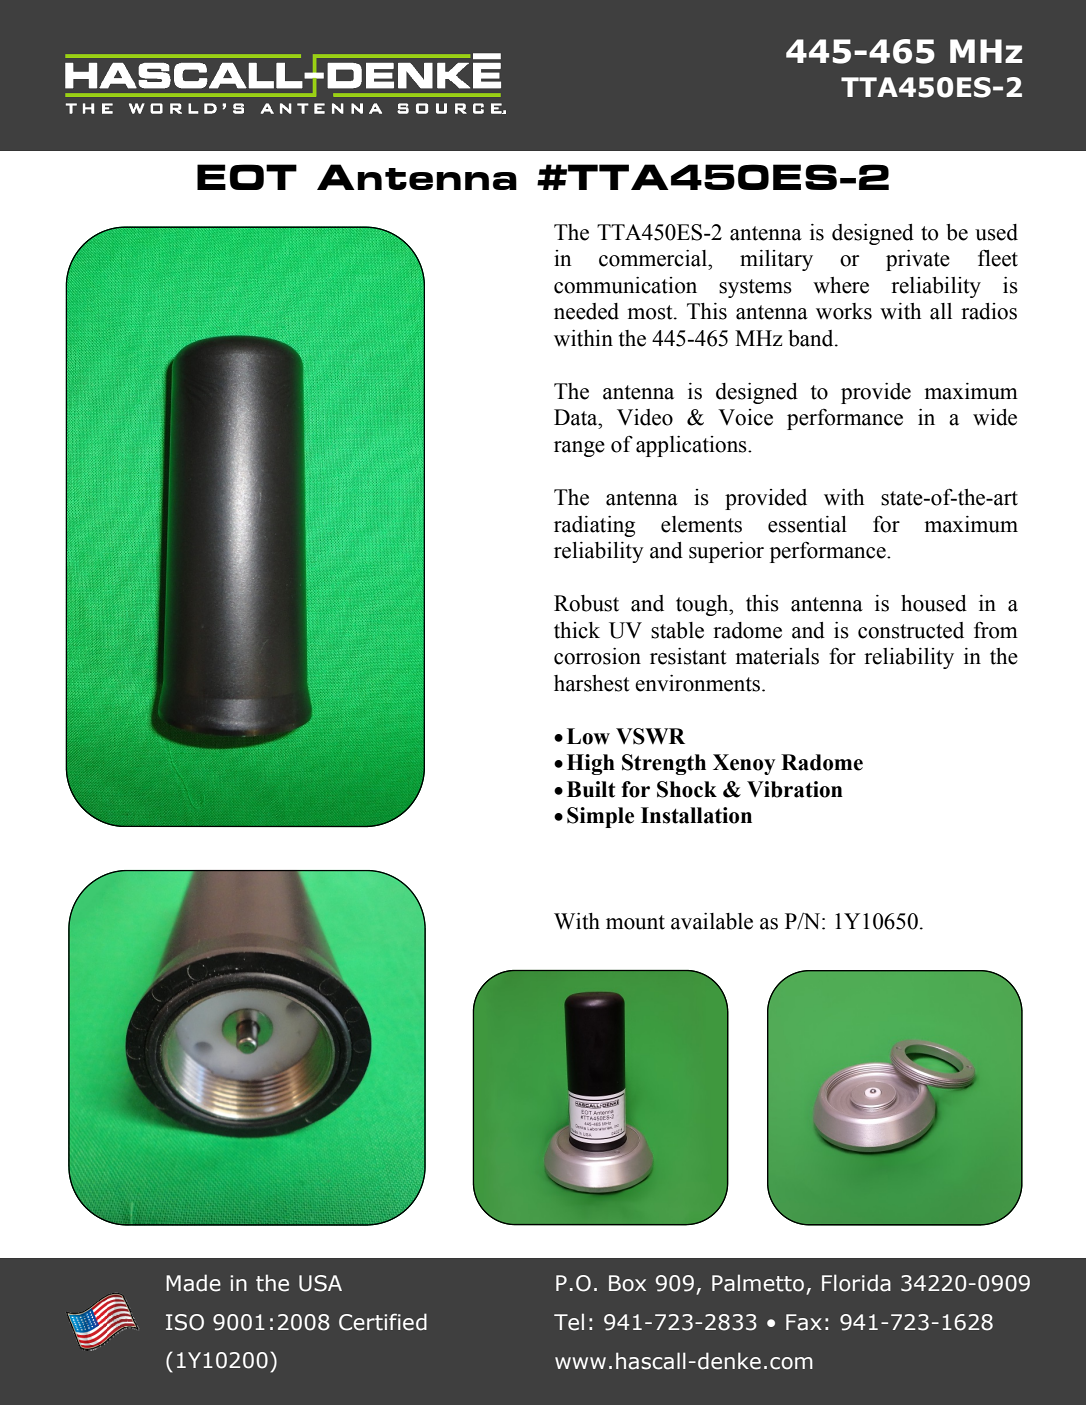 This screenshot has height=1405, width=1086. Describe the element at coordinates (591, 764) in the screenshot. I see `High` at that location.
